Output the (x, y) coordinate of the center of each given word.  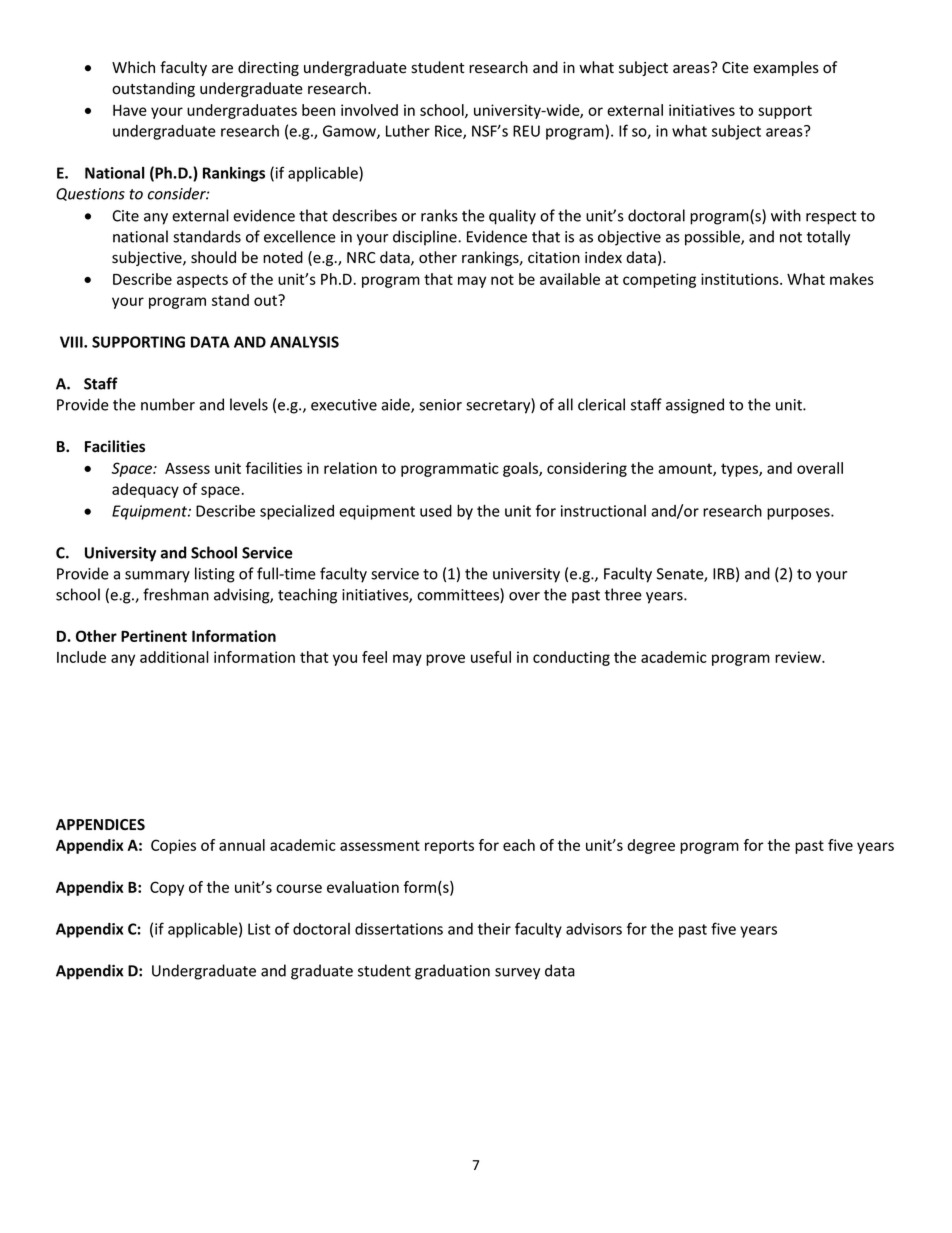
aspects (202, 281)
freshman (176, 594)
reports (449, 847)
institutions (741, 279)
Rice (449, 132)
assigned (695, 406)
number (168, 404)
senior (440, 405)
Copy (167, 888)
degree (651, 846)
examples (786, 68)
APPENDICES (100, 825)
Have (130, 110)
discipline (426, 238)
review (799, 657)
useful (491, 657)
